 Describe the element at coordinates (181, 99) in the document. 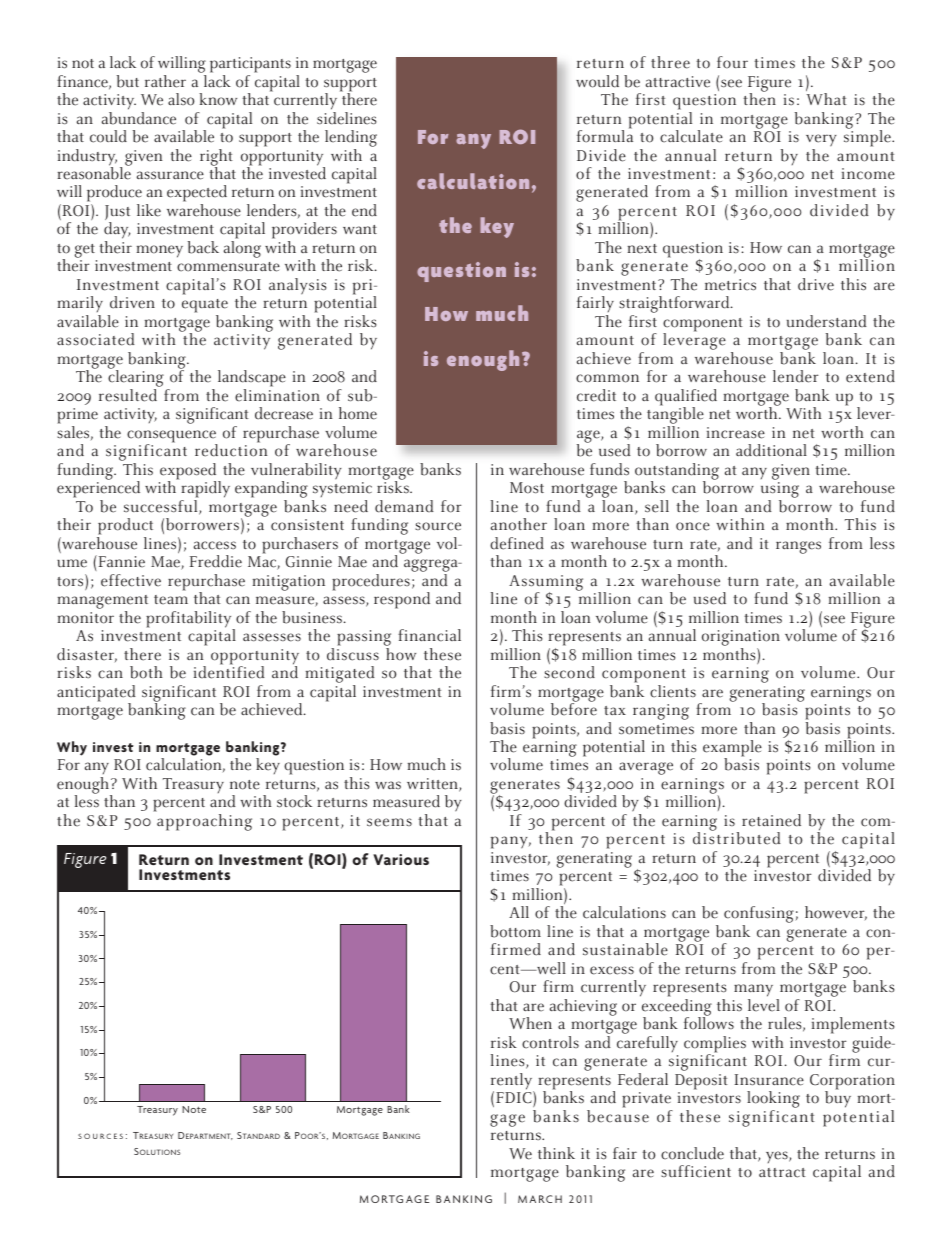

I see `also` at that location.
